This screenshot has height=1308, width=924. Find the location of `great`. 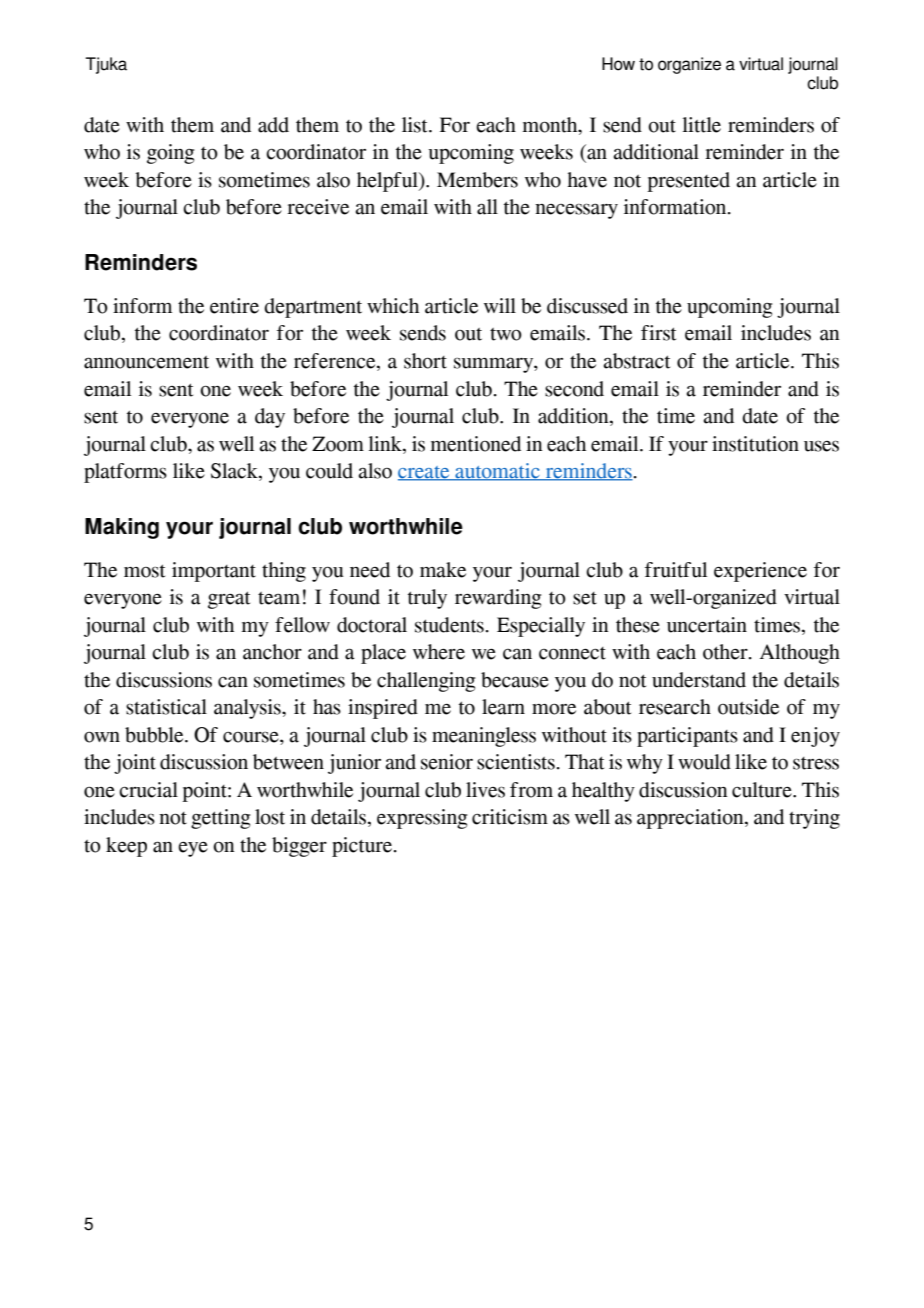

great is located at coordinates (229, 600).
